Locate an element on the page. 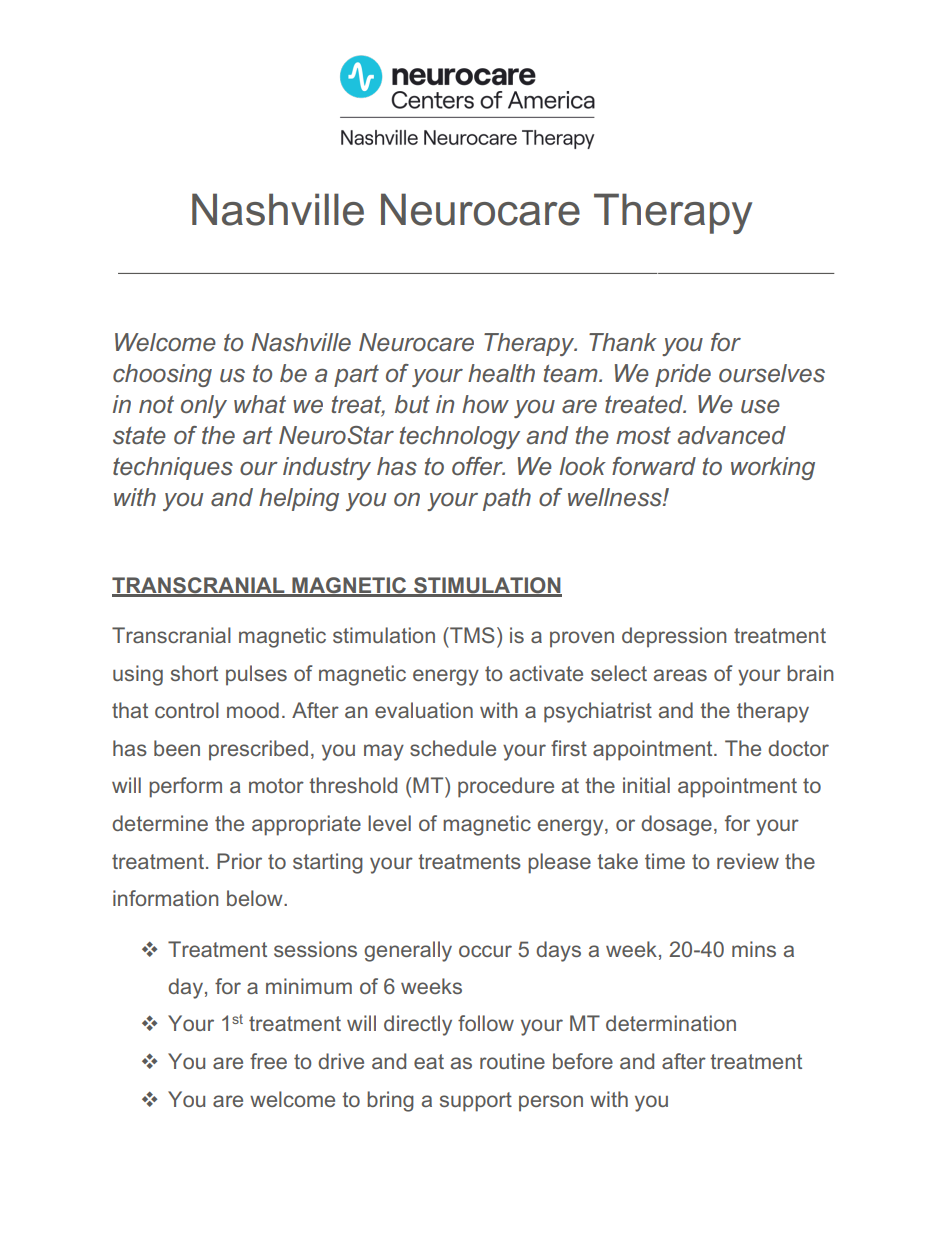  support is located at coordinates (476, 1102).
